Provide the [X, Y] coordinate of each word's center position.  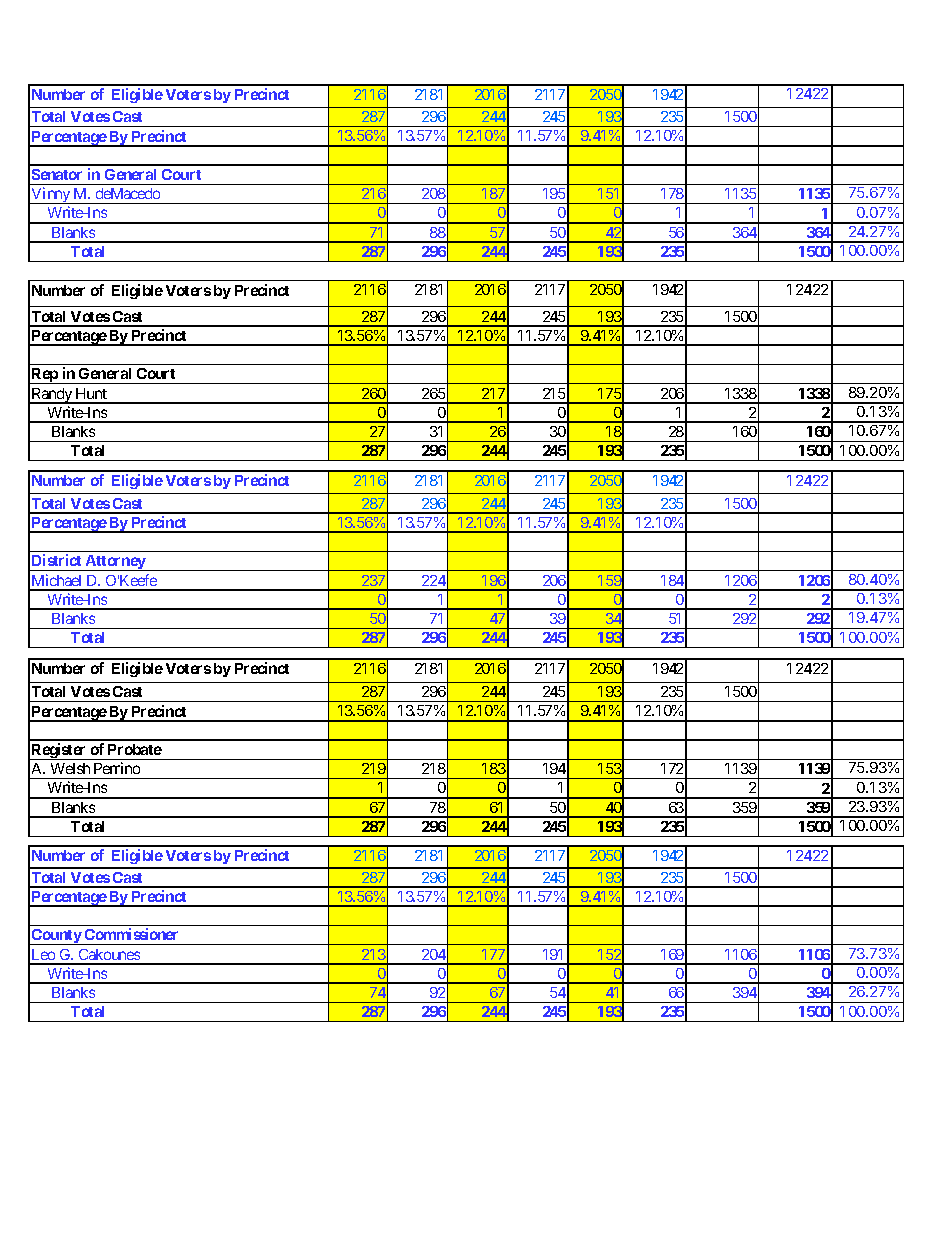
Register [59, 751]
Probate [135, 749]
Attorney [115, 563]
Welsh [70, 768]
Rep [45, 376]
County [56, 937]
